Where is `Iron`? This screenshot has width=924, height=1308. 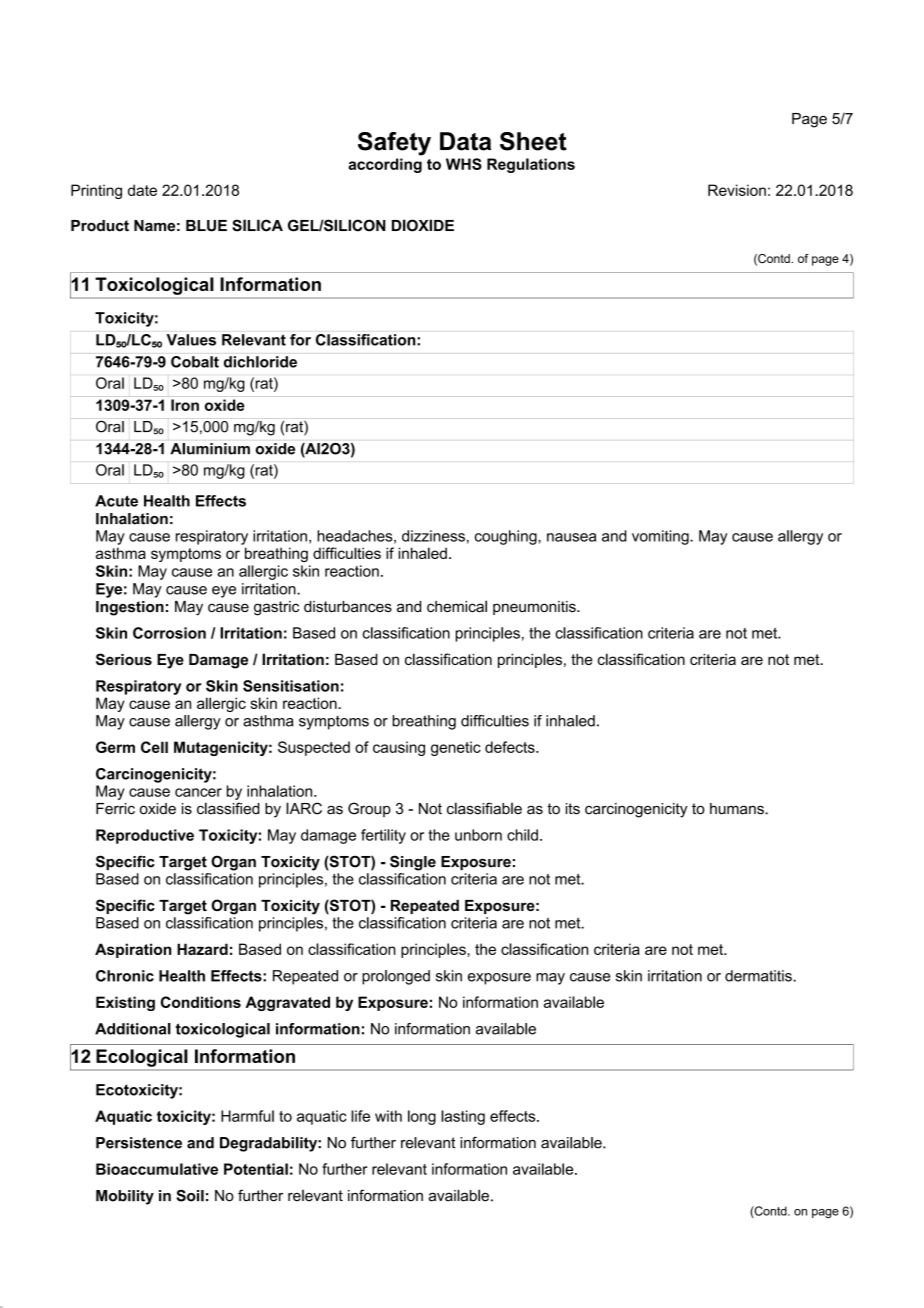
Iron is located at coordinates (185, 405).
